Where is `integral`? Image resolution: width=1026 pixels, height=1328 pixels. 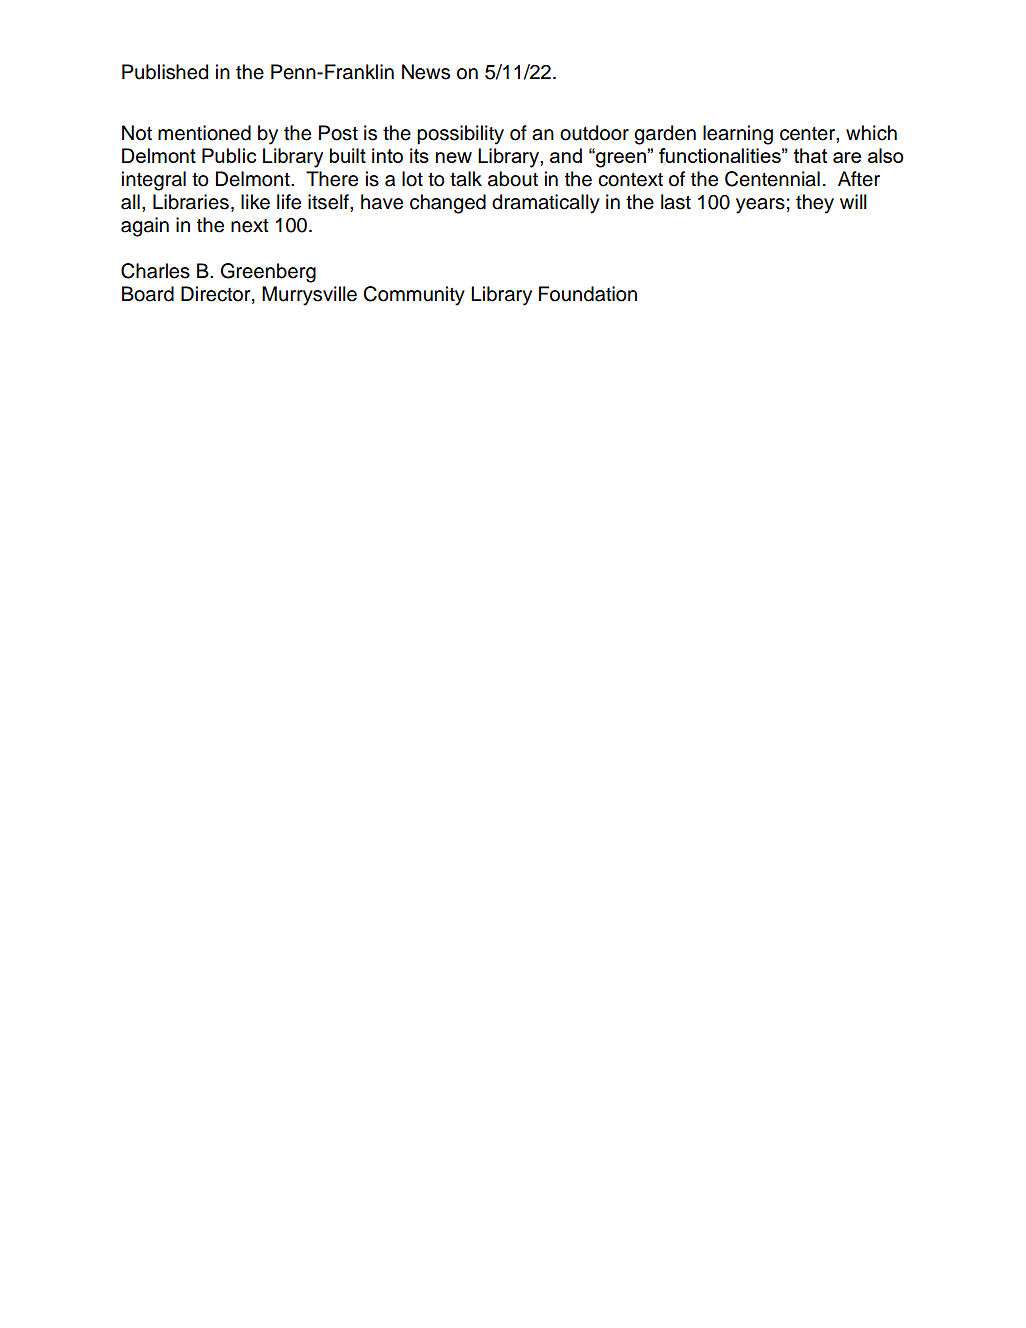 integral is located at coordinates (154, 181).
